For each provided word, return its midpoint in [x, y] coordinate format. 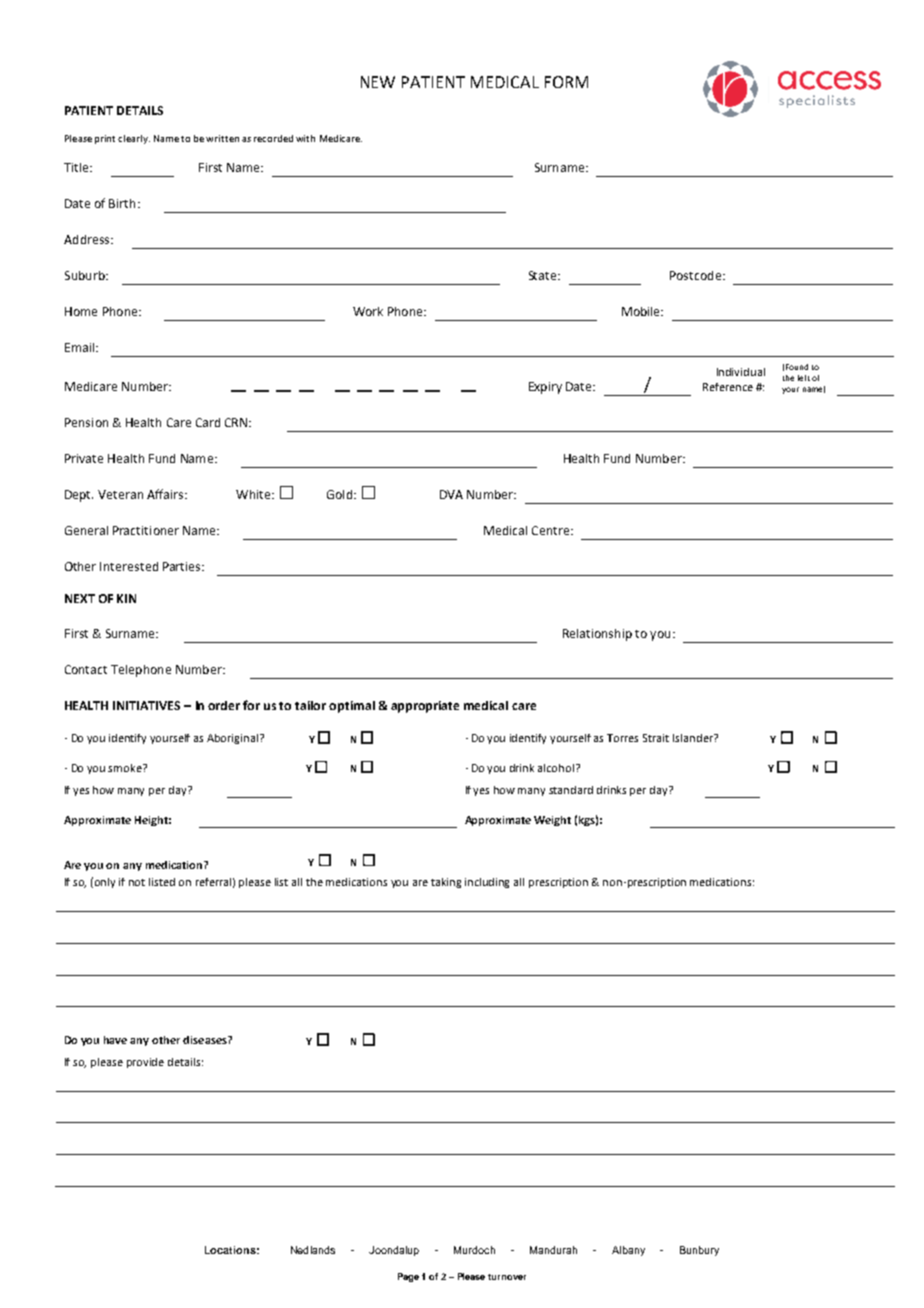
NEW [378, 82]
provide [145, 1063]
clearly [134, 139]
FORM [566, 82]
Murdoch [474, 1250]
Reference [728, 387]
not [137, 882]
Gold [339, 494]
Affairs [166, 494]
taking [446, 883]
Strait [656, 738]
